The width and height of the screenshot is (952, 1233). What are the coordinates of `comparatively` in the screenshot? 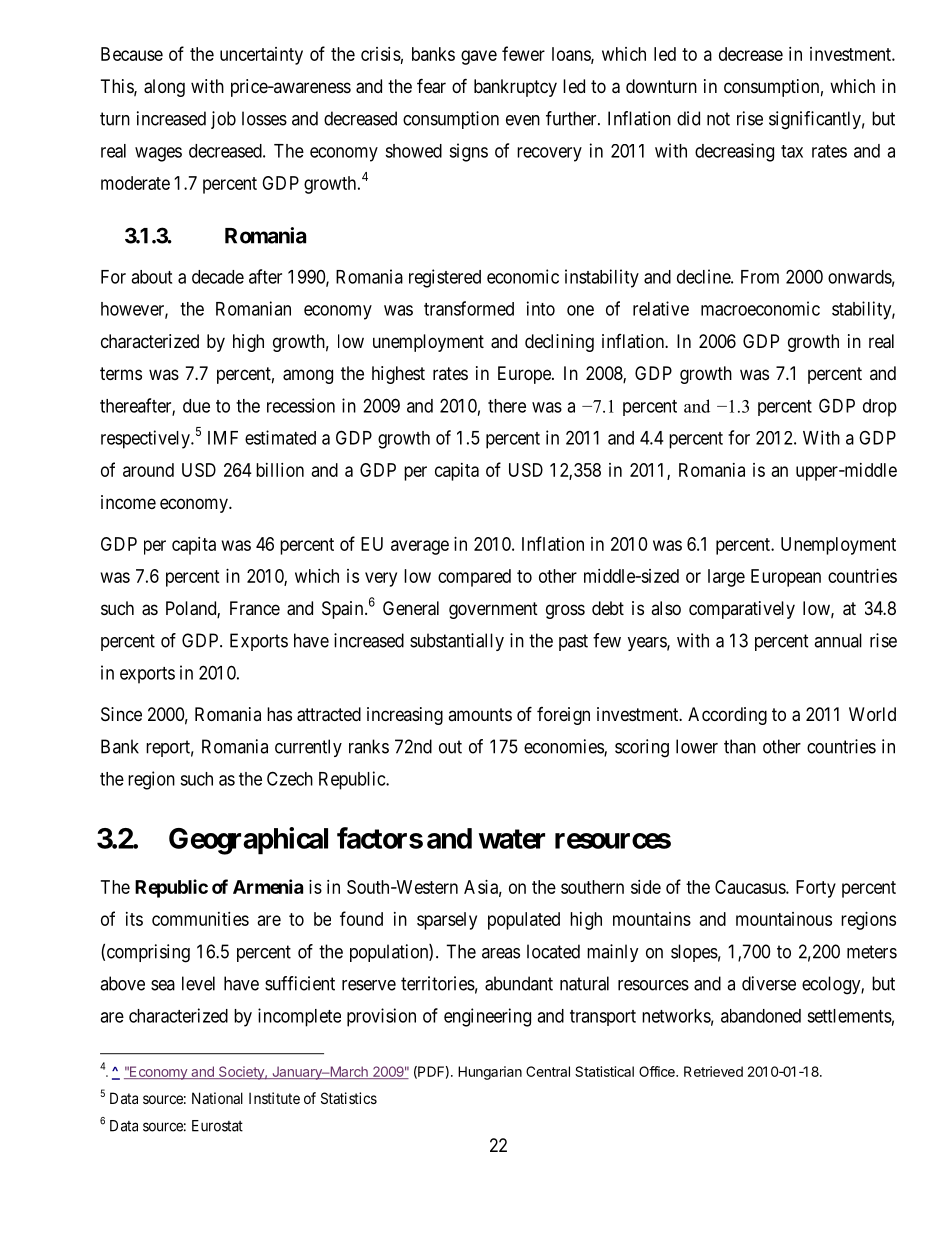 It's located at (742, 610).
